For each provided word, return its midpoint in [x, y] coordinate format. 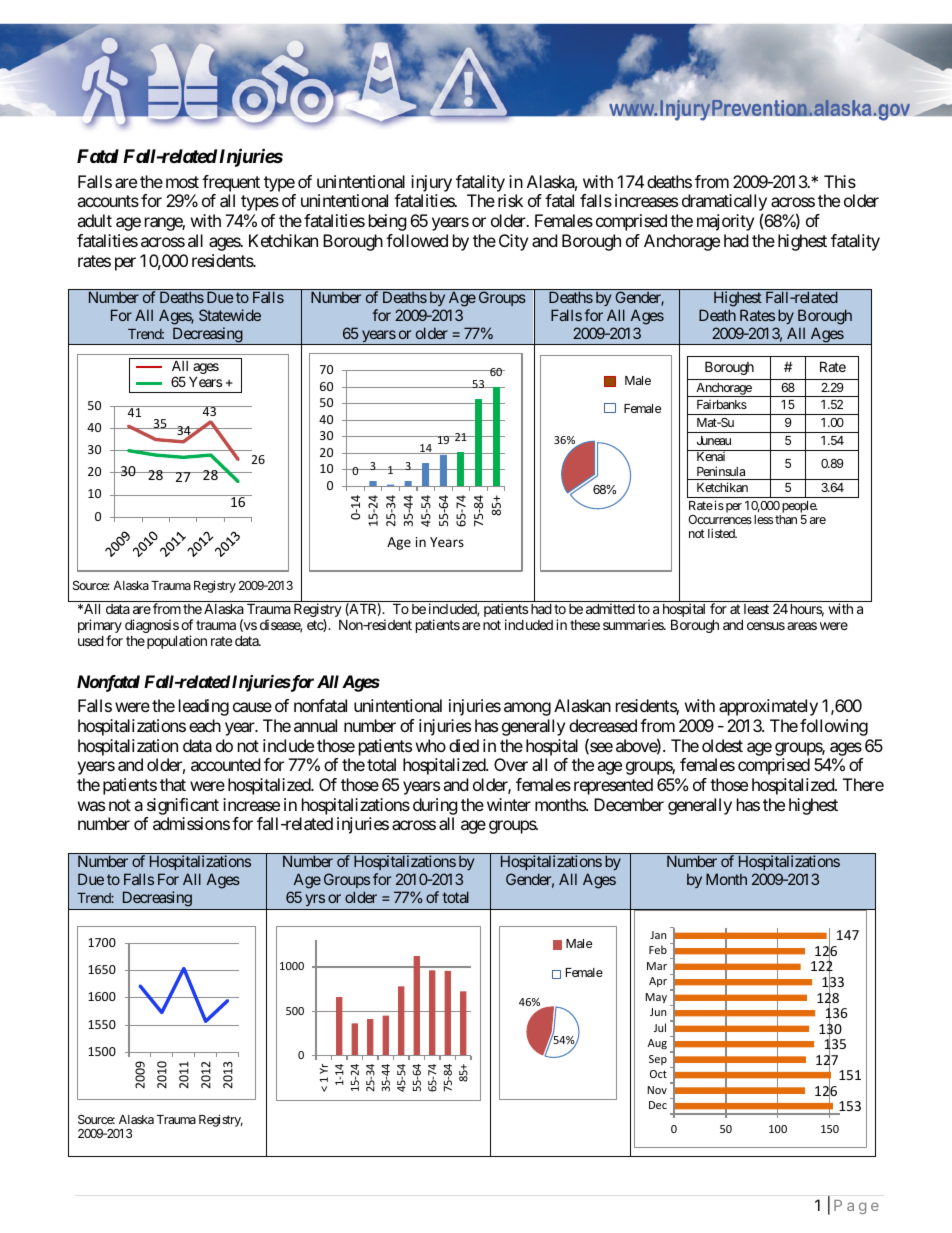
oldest [722, 745]
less [763, 519]
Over [511, 764]
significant [183, 806]
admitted [610, 608]
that [173, 784]
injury [431, 185]
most [182, 182]
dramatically [724, 204]
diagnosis [152, 627]
